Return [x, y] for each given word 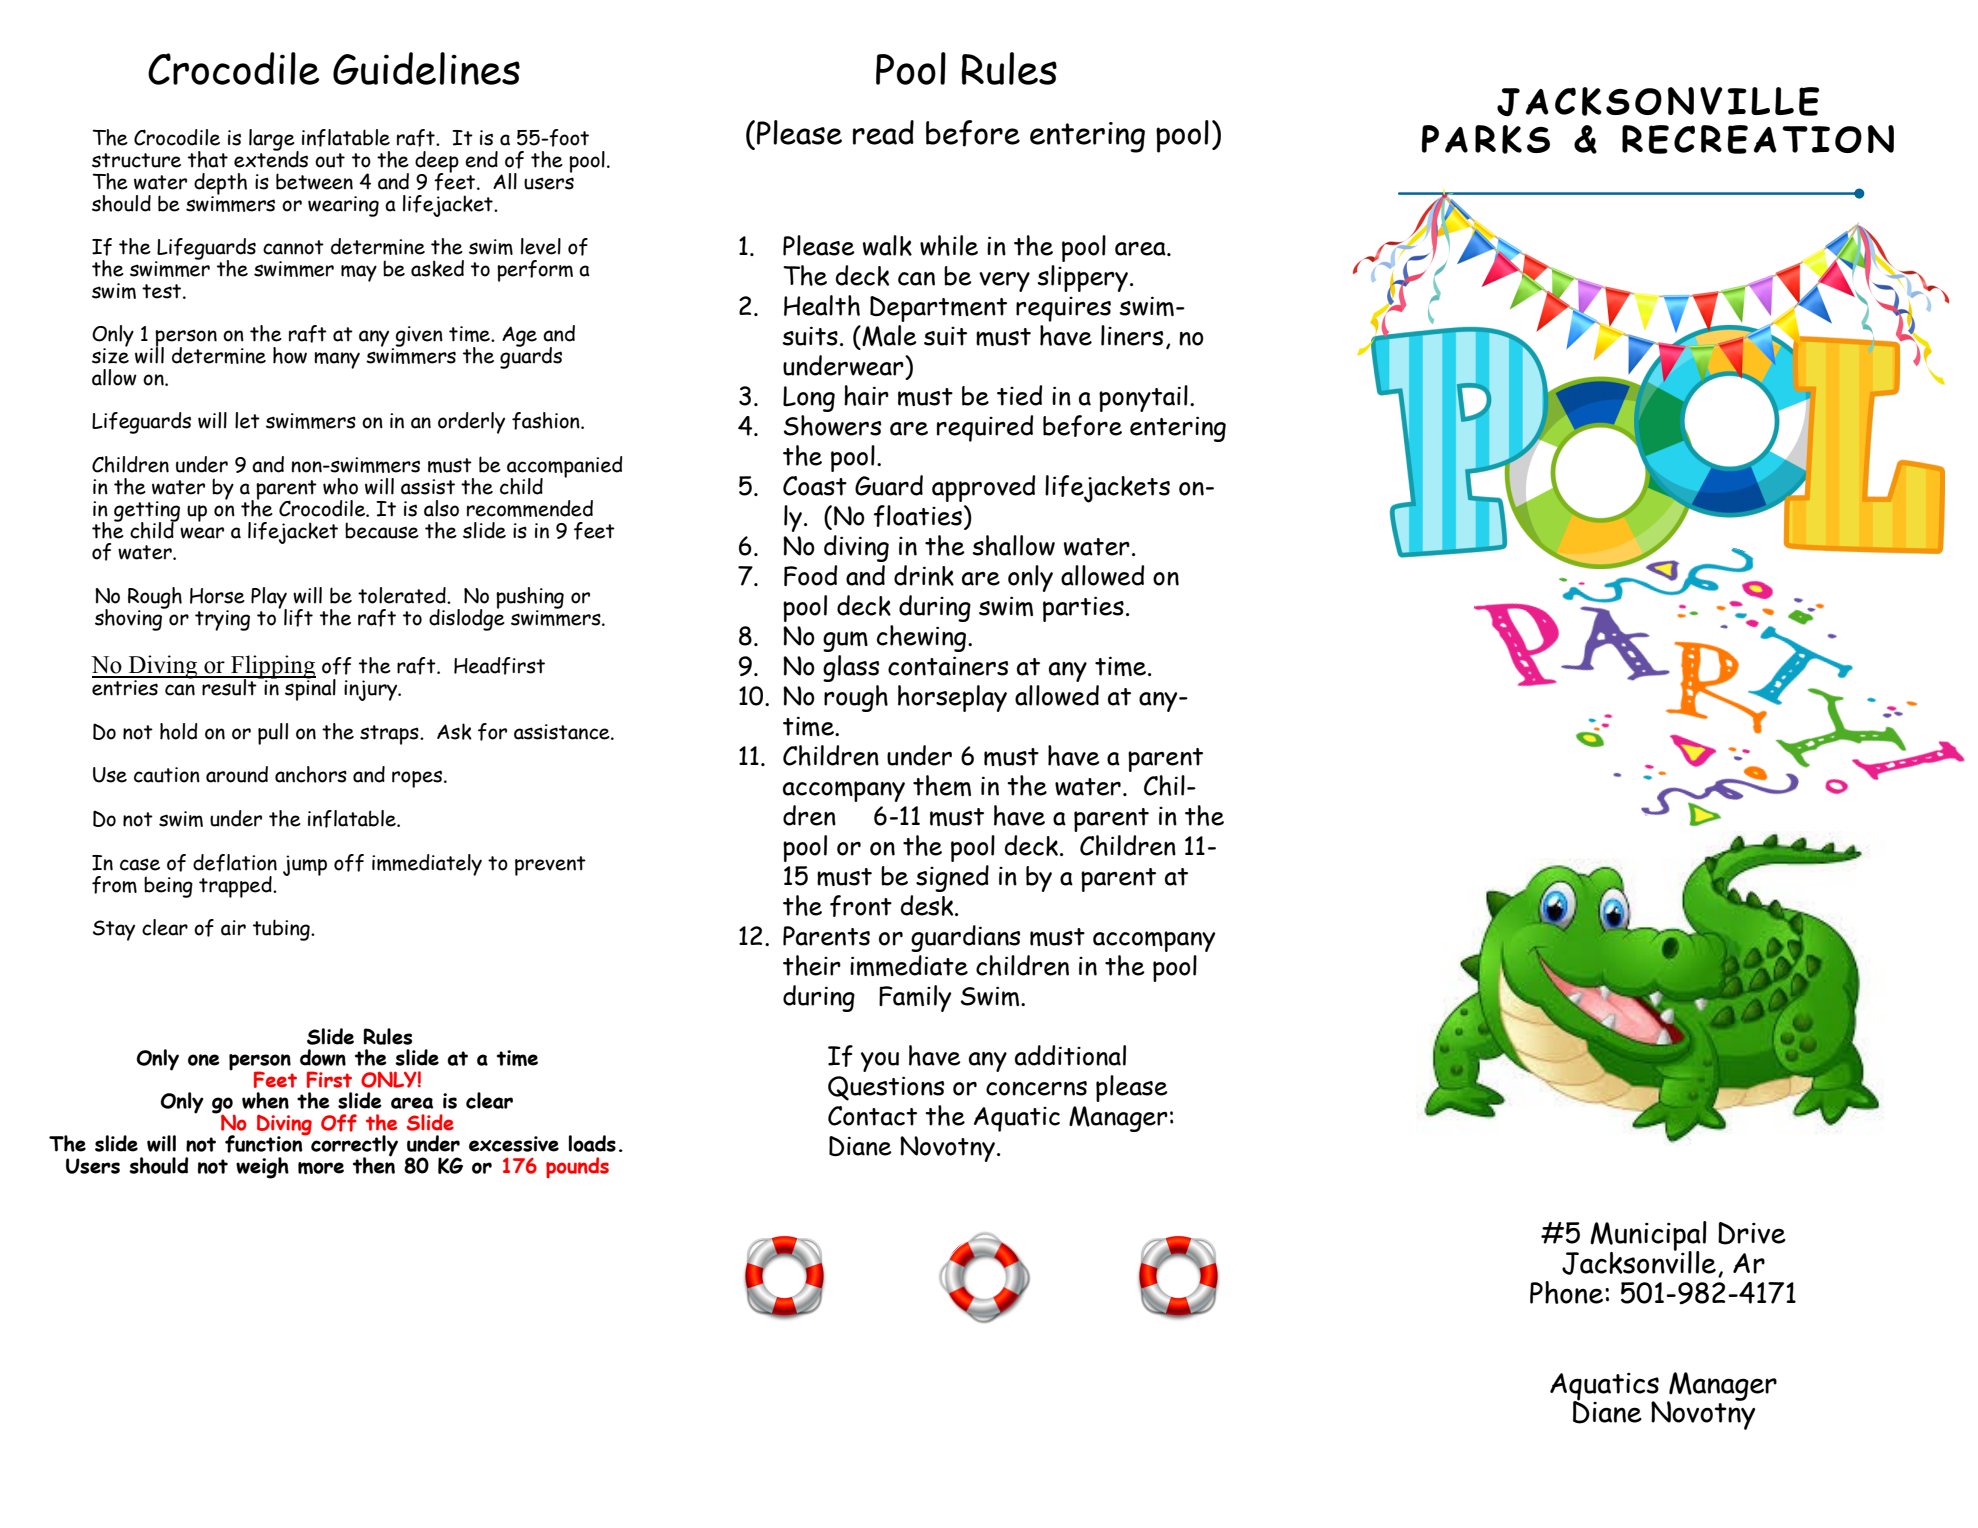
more [321, 1168]
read [883, 132]
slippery [1083, 278]
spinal [309, 689]
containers [948, 666]
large [273, 141]
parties [1083, 609]
